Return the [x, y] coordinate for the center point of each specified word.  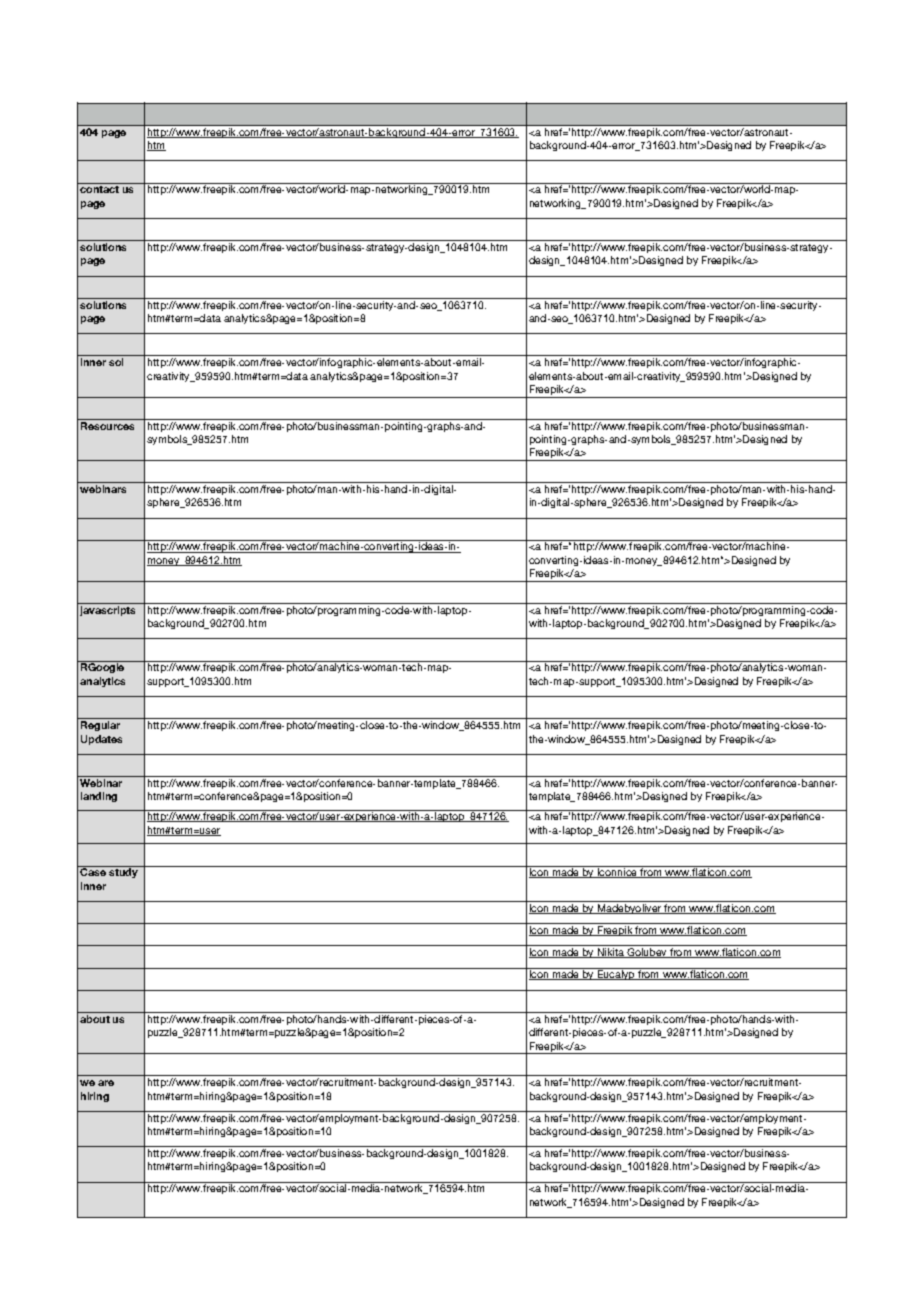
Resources [107, 426]
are [106, 1083]
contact [99, 189]
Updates [101, 740]
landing [99, 797]
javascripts [107, 611]
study [123, 873]
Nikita [611, 953]
